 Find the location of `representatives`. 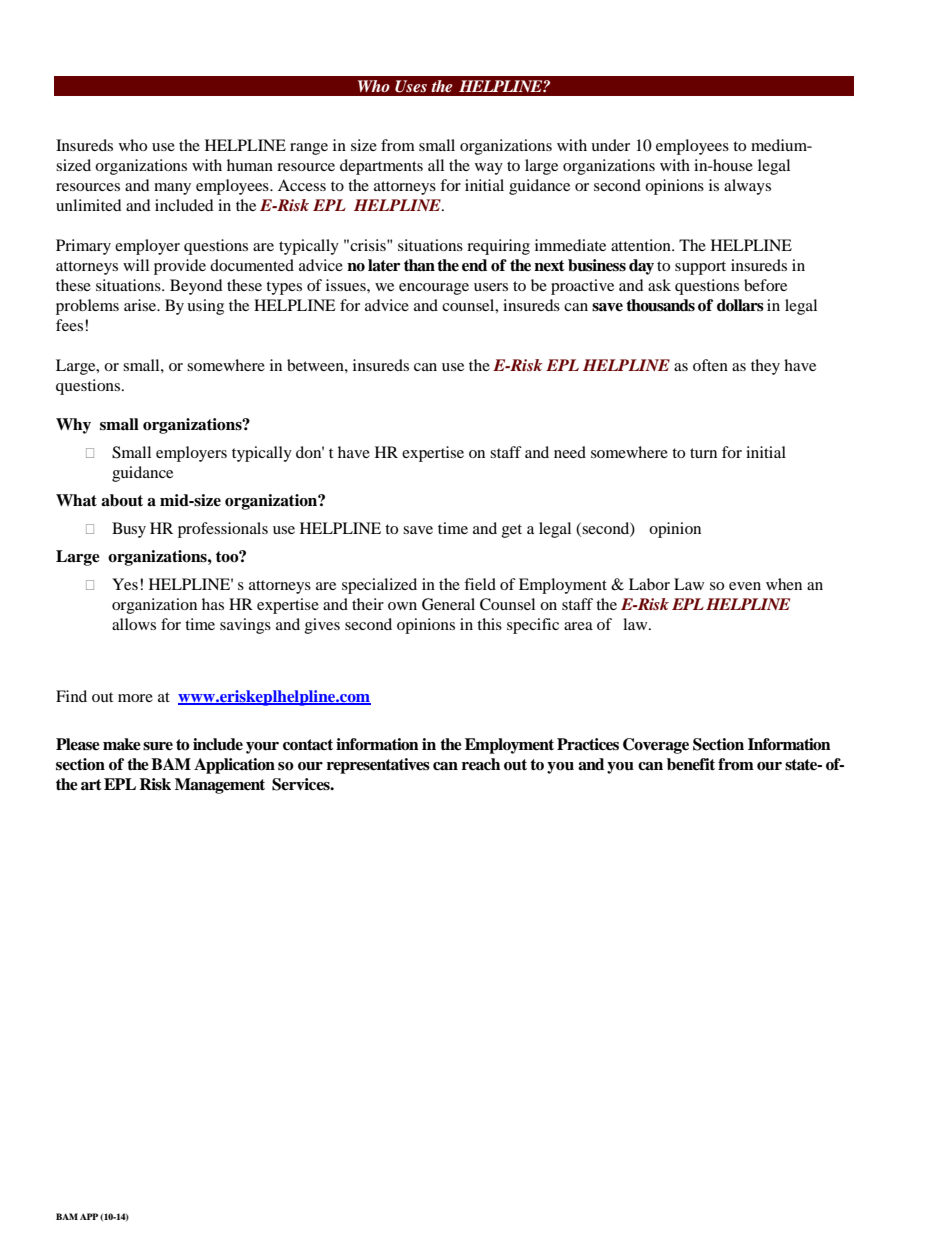

representatives is located at coordinates (378, 766).
